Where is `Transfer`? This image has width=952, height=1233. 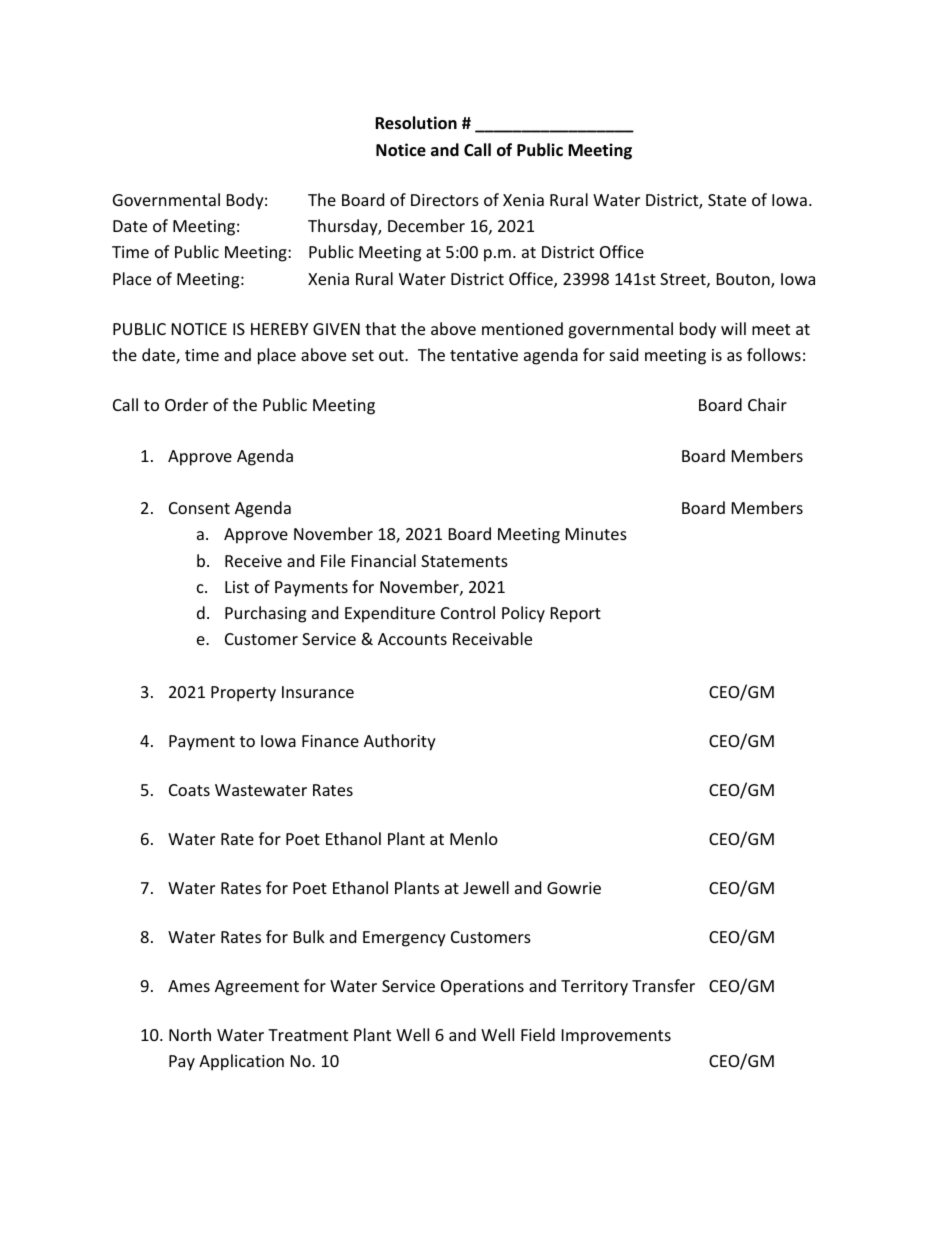 Transfer is located at coordinates (663, 985).
